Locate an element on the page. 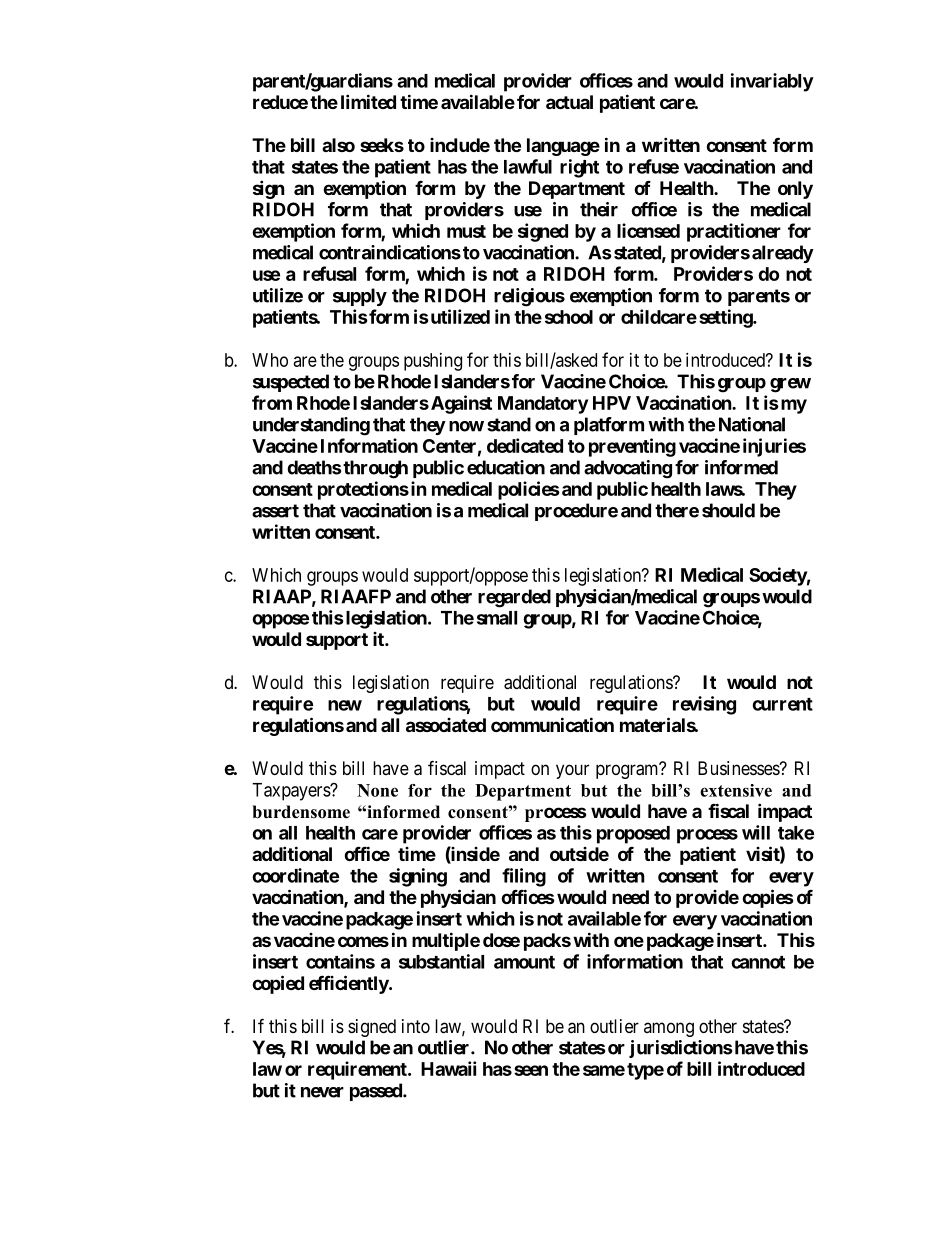 The width and height of the page is (952, 1233). revising is located at coordinates (704, 705).
